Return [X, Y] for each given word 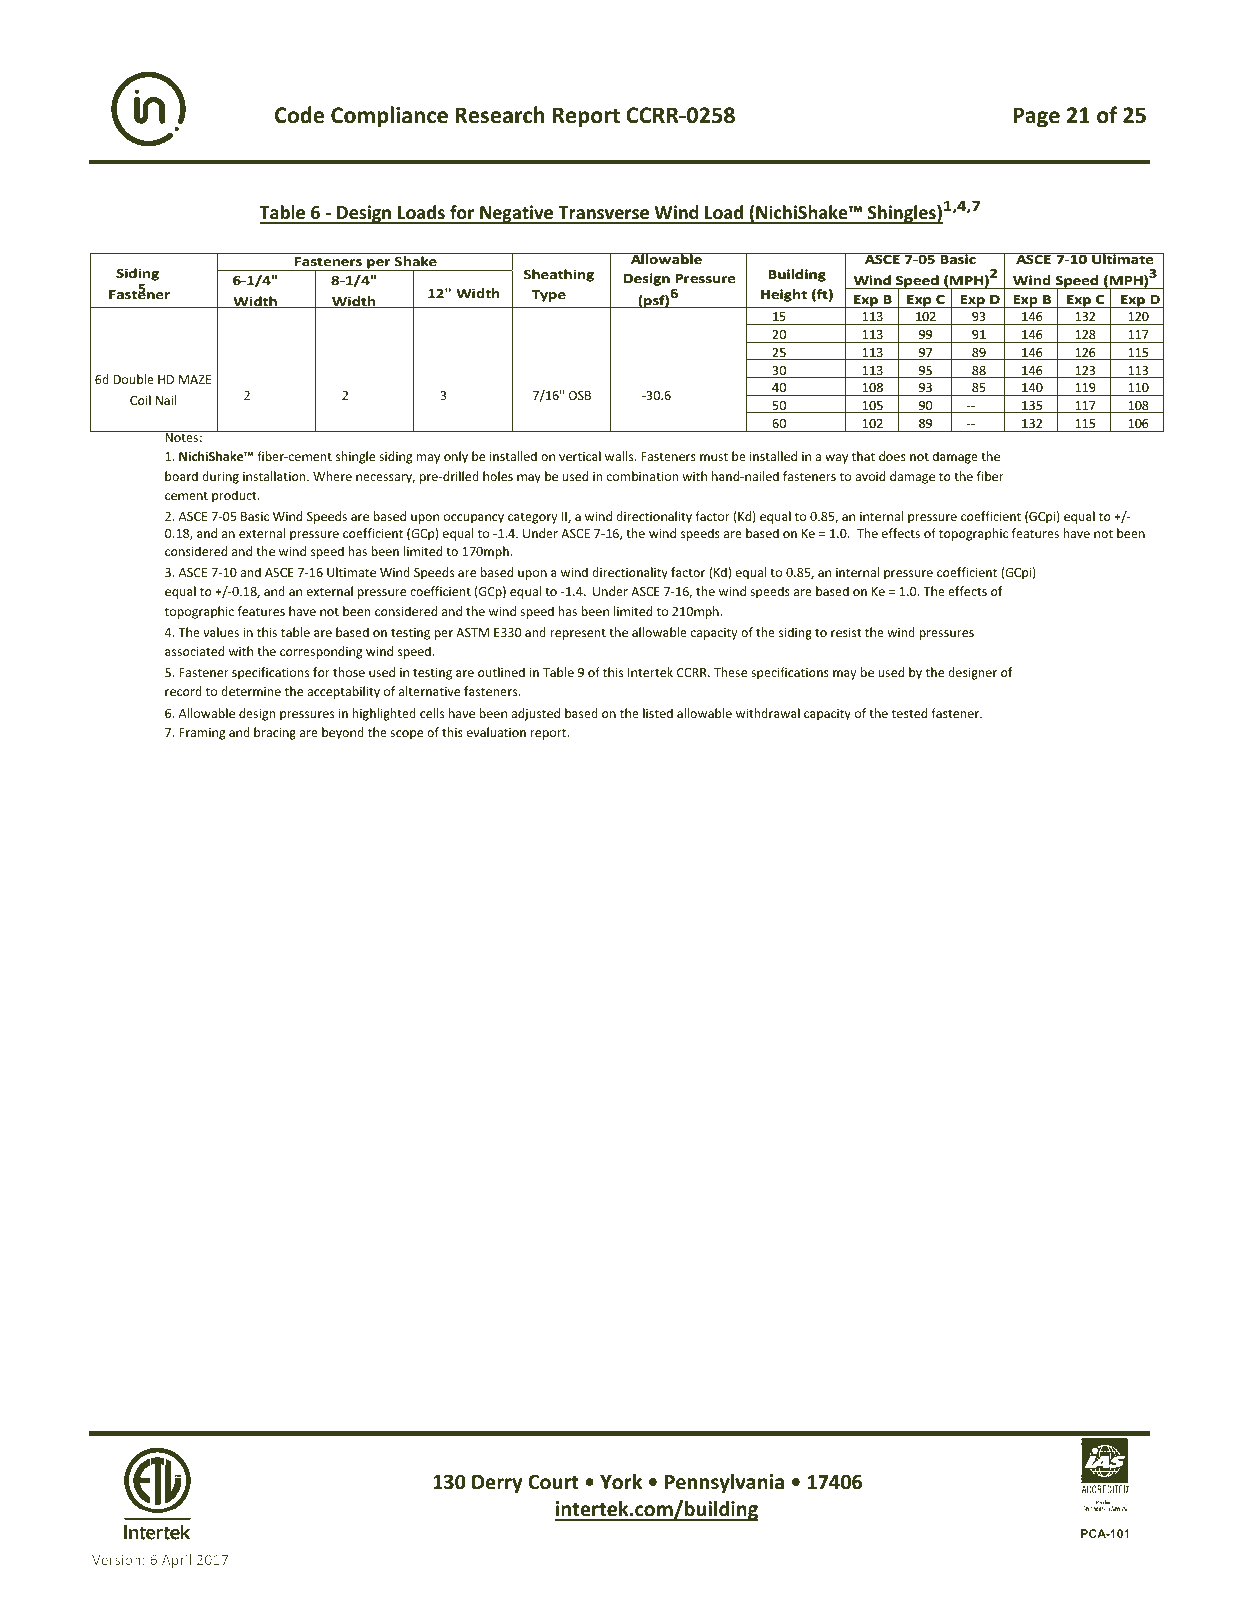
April [176, 1561]
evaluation [496, 732]
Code [299, 115]
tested [909, 713]
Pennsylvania [724, 1483]
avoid [870, 476]
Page [1036, 117]
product [235, 496]
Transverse [603, 214]
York [621, 1482]
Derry [497, 1484]
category [533, 518]
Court [553, 1482]
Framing [202, 734]
